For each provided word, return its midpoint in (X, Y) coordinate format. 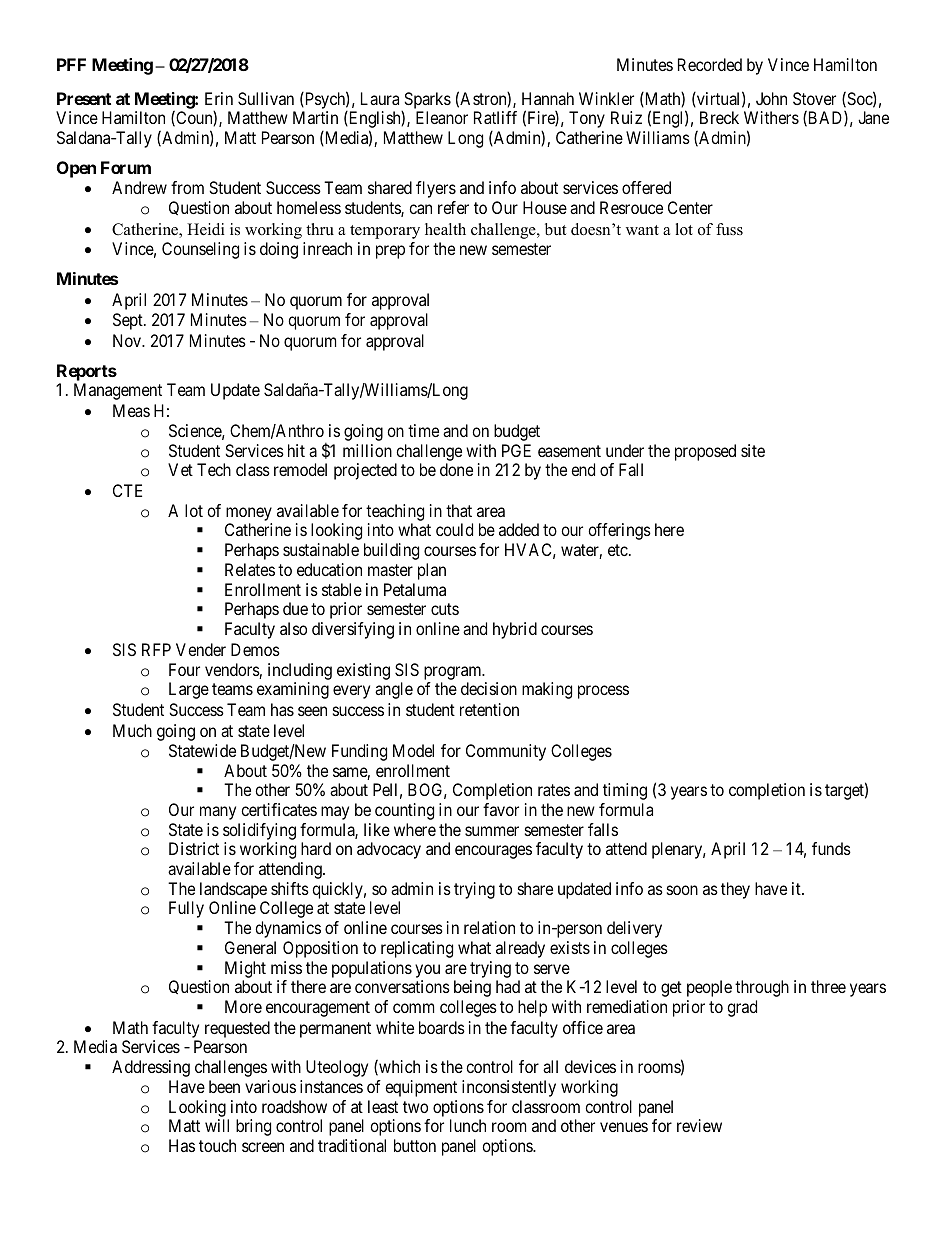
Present (84, 98)
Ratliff (495, 117)
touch (217, 1145)
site (753, 450)
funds (831, 848)
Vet (180, 469)
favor (501, 809)
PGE (516, 450)
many (218, 813)
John (771, 98)
